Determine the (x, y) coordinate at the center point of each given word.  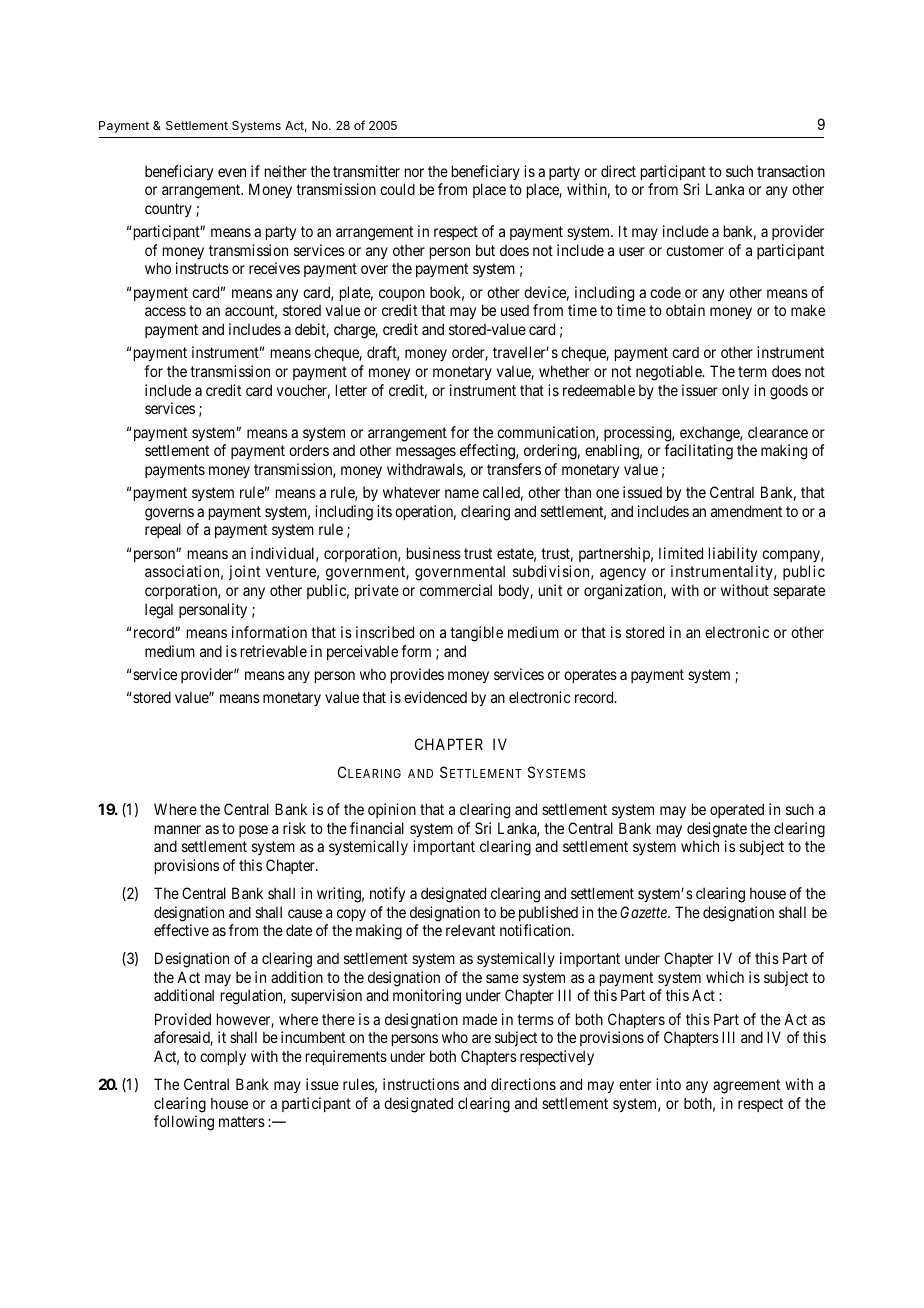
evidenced (435, 697)
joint (244, 572)
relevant (470, 930)
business (434, 553)
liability (733, 554)
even (232, 172)
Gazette (644, 912)
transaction (791, 171)
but (485, 250)
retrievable (274, 651)
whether (564, 371)
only (735, 391)
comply (223, 1057)
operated (737, 810)
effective (181, 930)
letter (351, 390)
